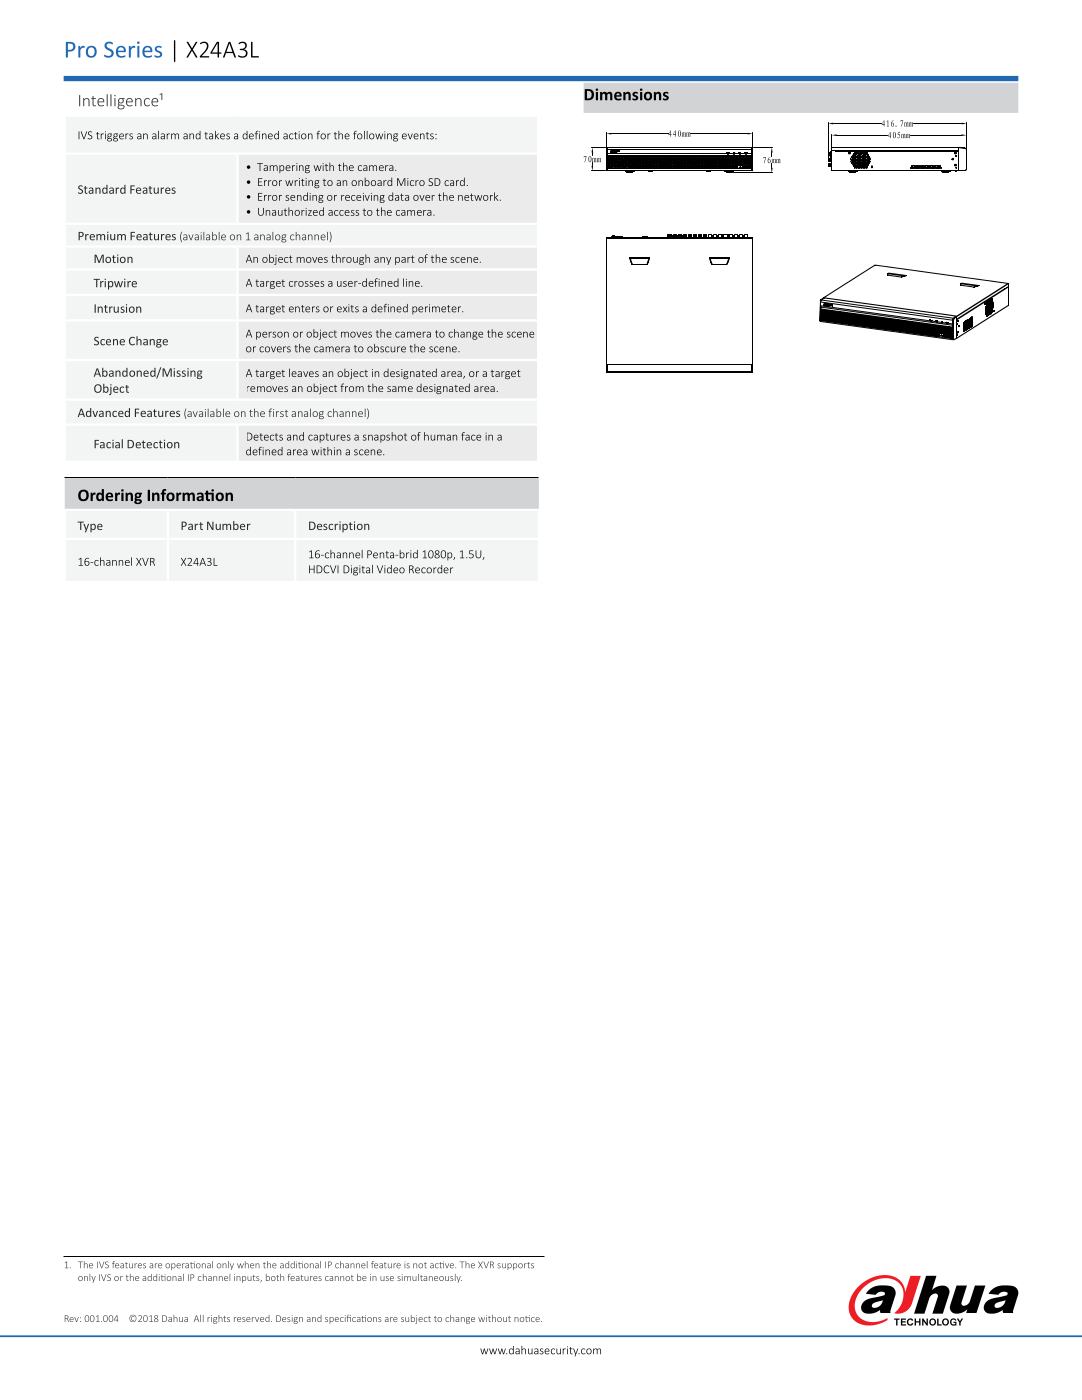 The image size is (1082, 1400). I want to click on Dimensions, so click(626, 94).
